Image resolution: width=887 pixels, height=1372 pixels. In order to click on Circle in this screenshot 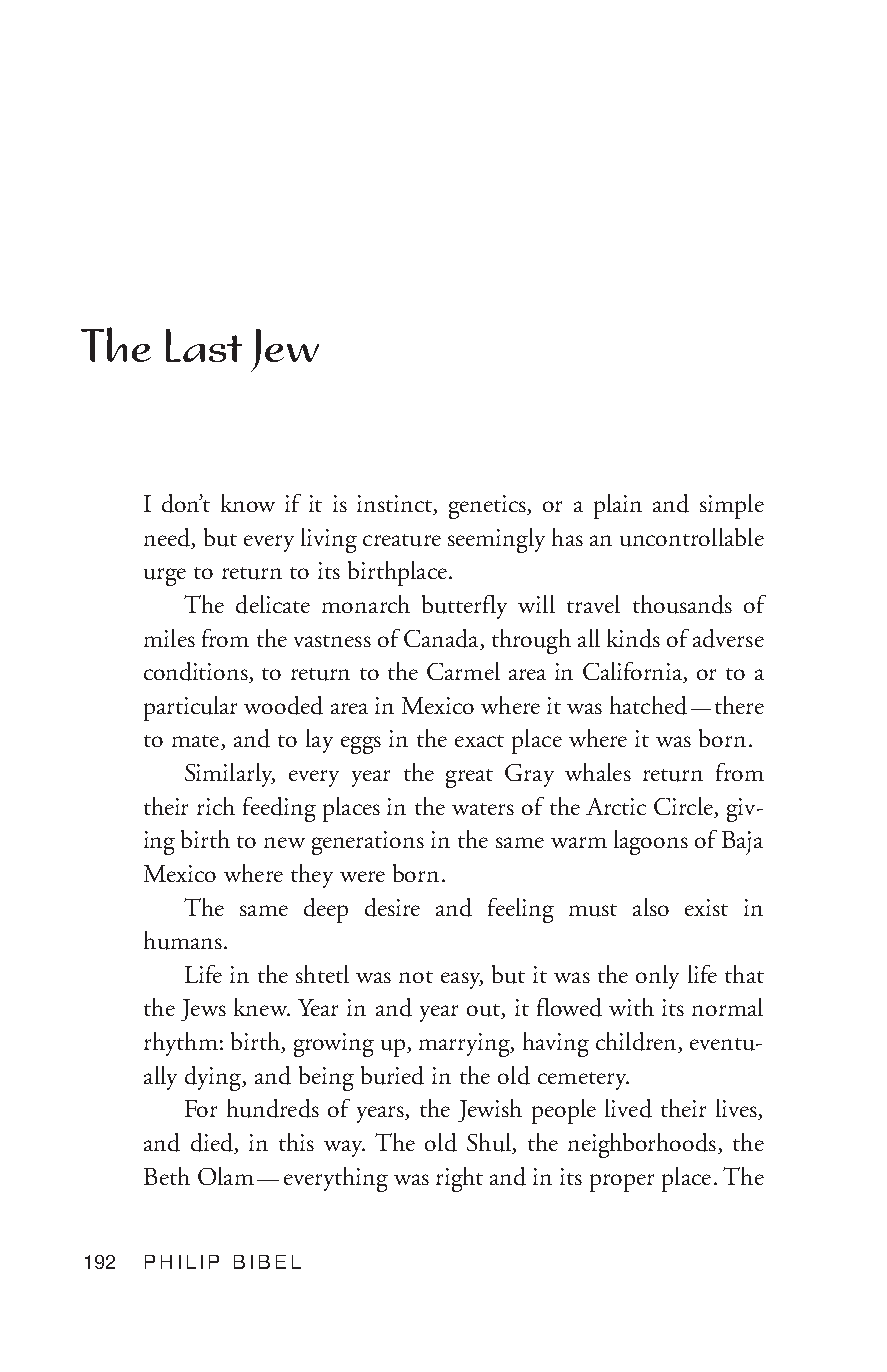, I will do `click(684, 807)`.
